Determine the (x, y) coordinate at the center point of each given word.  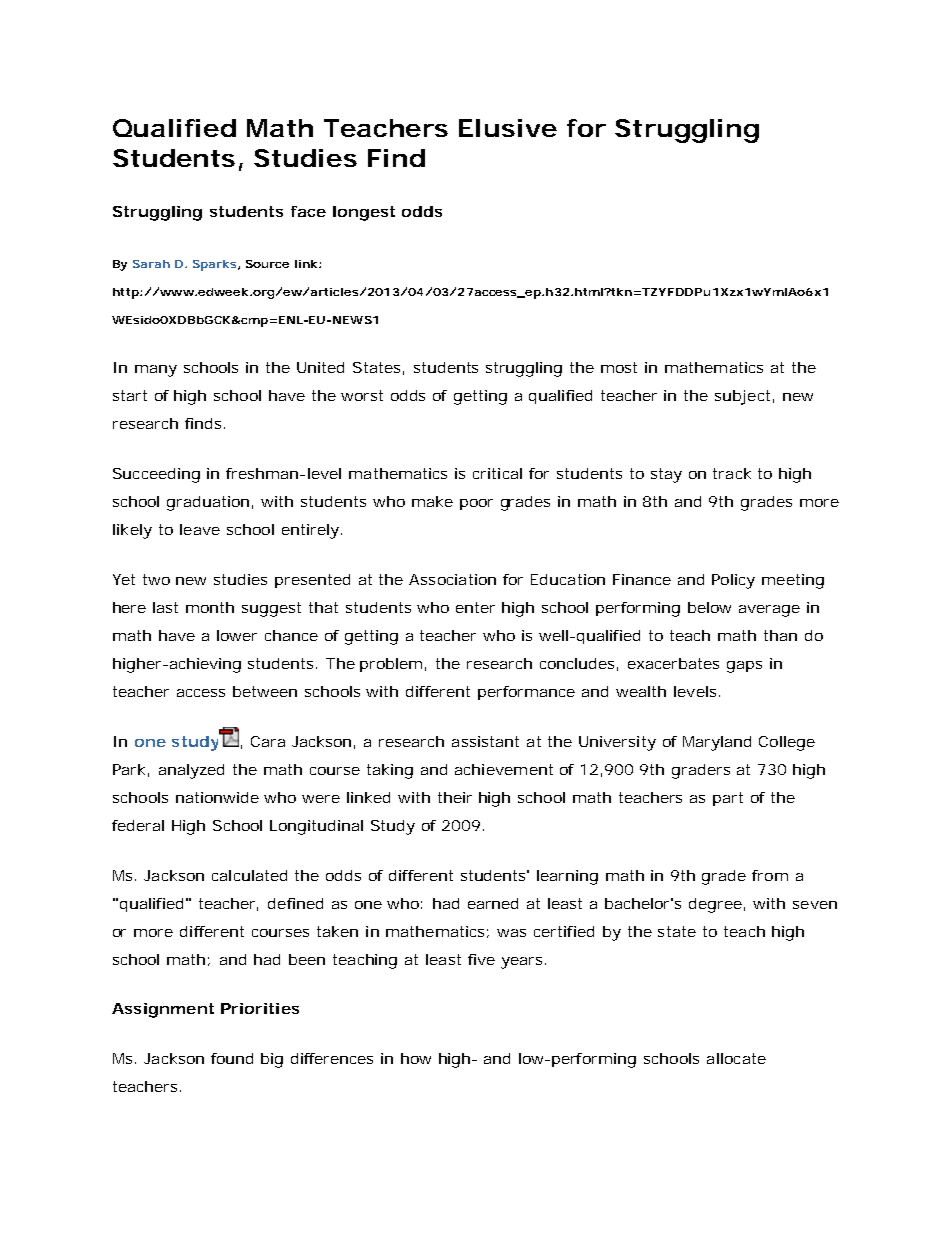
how (416, 1058)
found (232, 1058)
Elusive (508, 128)
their (455, 797)
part (728, 799)
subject (742, 397)
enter (475, 607)
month (210, 607)
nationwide (217, 797)
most (619, 367)
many (156, 371)
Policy (733, 581)
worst (362, 395)
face (308, 211)
